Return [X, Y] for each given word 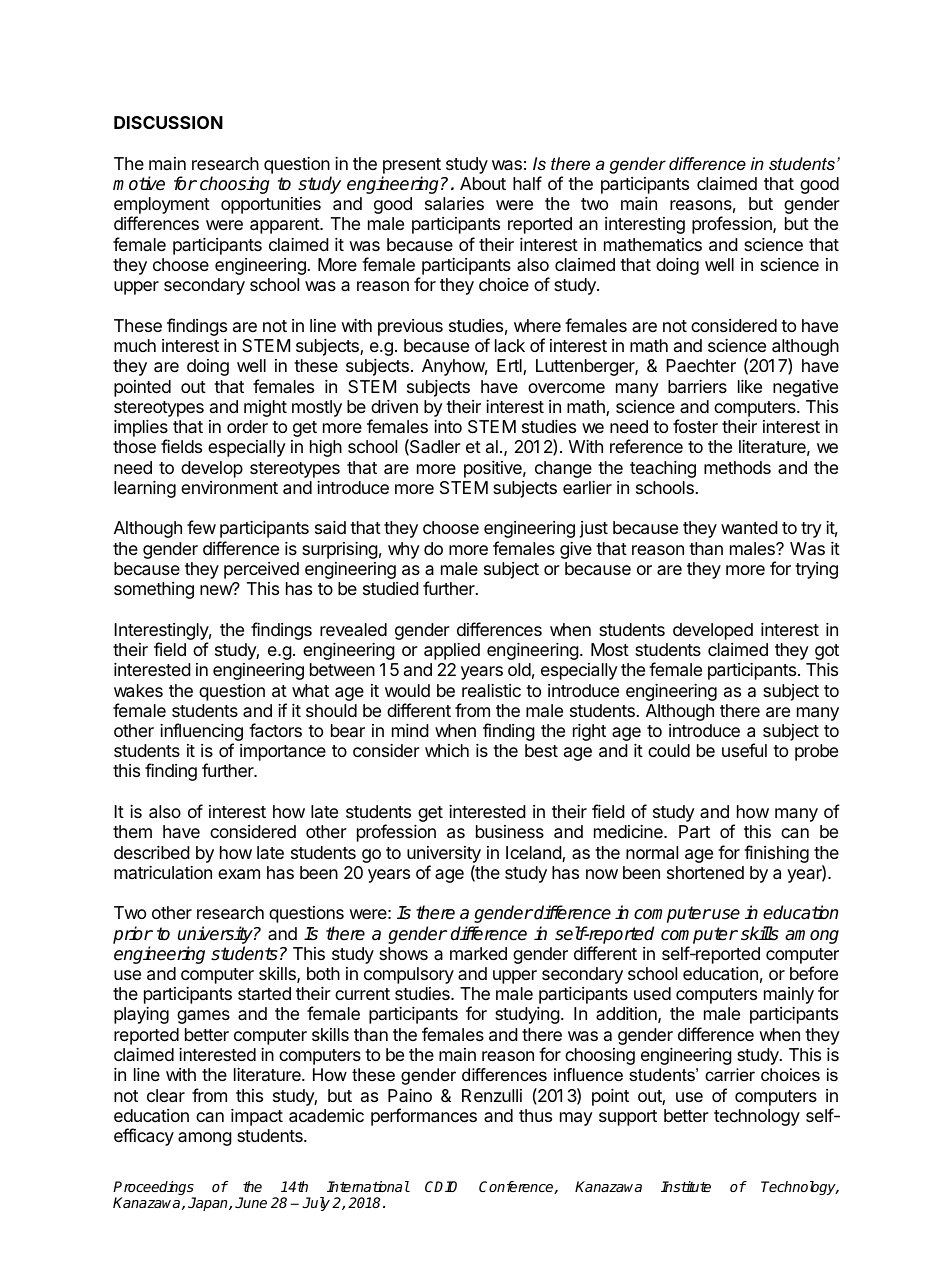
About [483, 183]
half [527, 183]
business [510, 831]
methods [737, 467]
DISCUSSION [168, 122]
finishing [776, 854]
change [563, 469]
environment [229, 487]
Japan [209, 1204]
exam [239, 874]
